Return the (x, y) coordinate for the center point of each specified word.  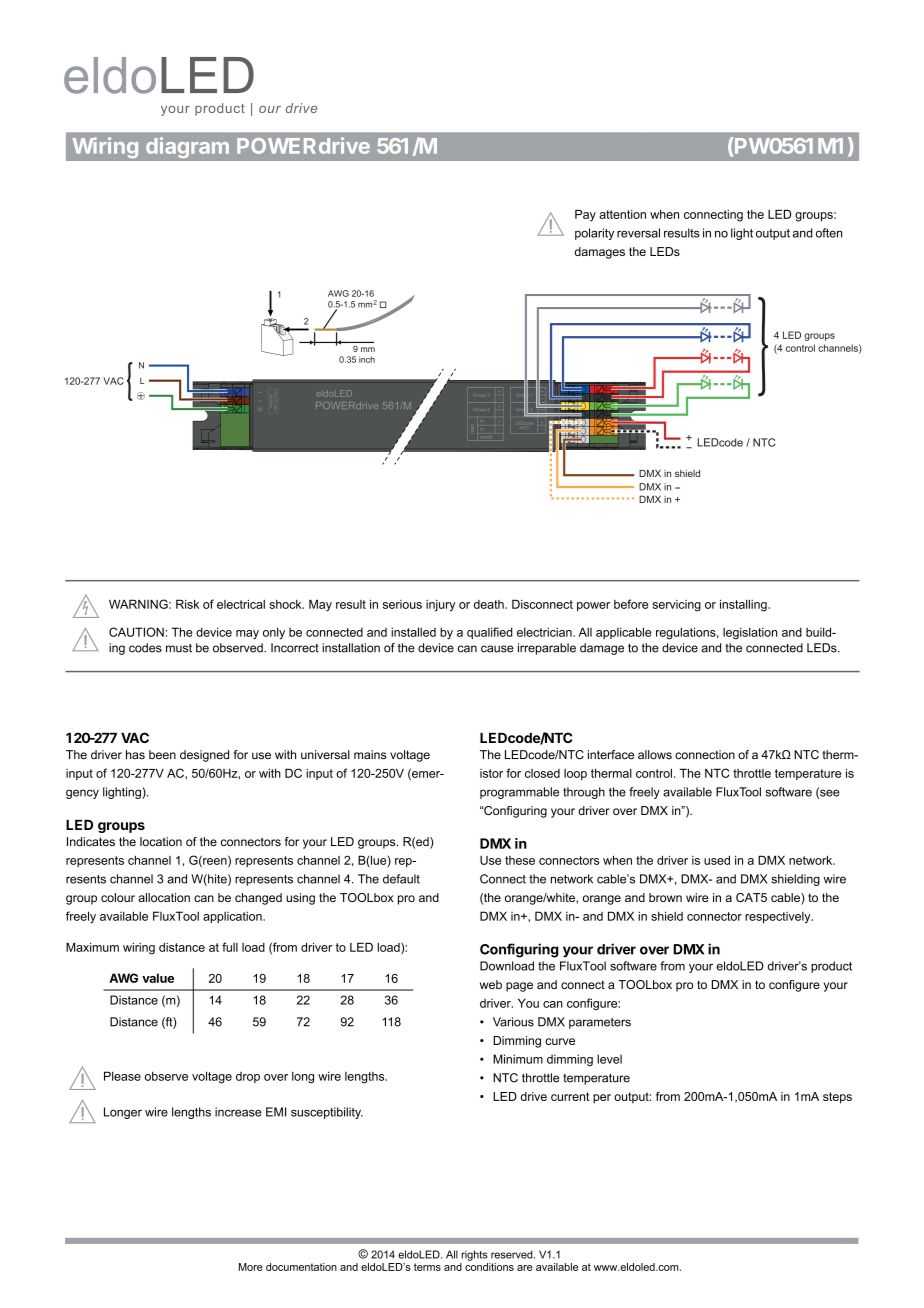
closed (542, 773)
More (251, 1267)
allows (655, 754)
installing (744, 605)
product (831, 967)
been (162, 754)
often (829, 233)
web (491, 984)
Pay (585, 216)
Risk (187, 604)
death (490, 604)
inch (367, 359)
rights (475, 1255)
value (158, 978)
